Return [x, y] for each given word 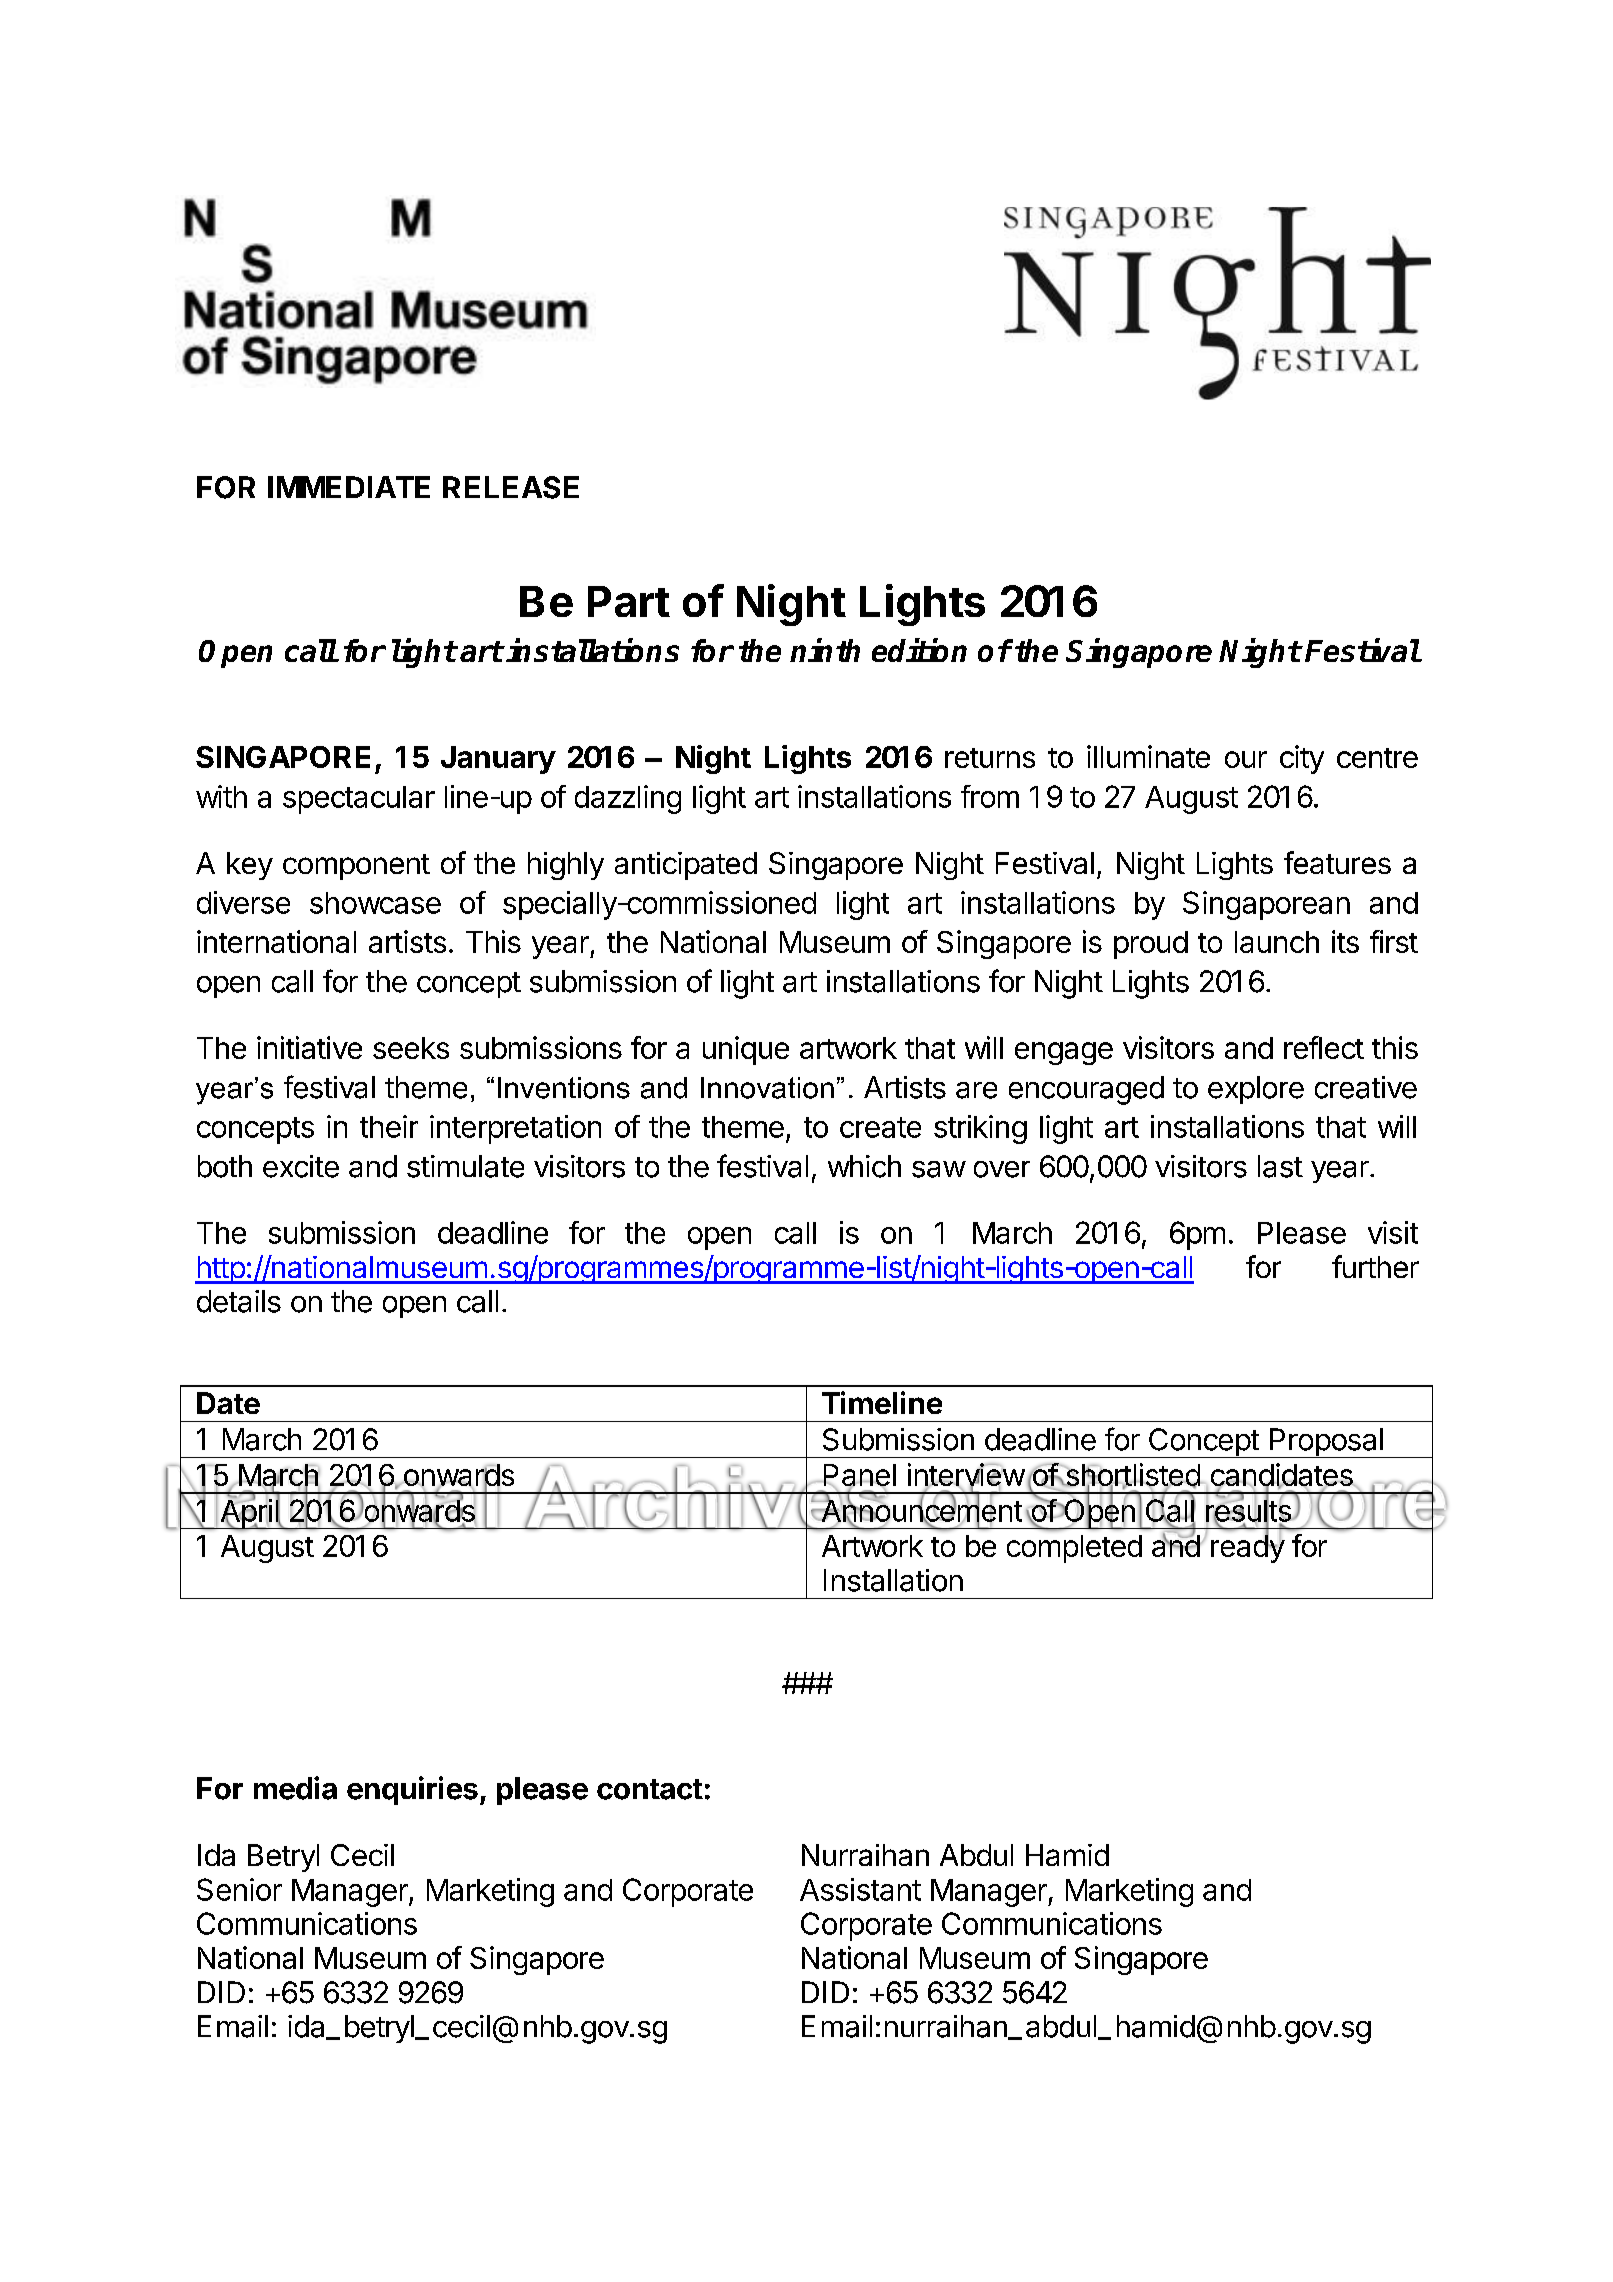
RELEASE [511, 487]
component [356, 867]
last [1280, 1166]
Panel [858, 1476]
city [1302, 759]
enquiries [412, 1790]
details [239, 1301]
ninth [825, 650]
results [1249, 1510]
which [864, 1166]
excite [301, 1166]
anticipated [686, 866]
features [1337, 862]
